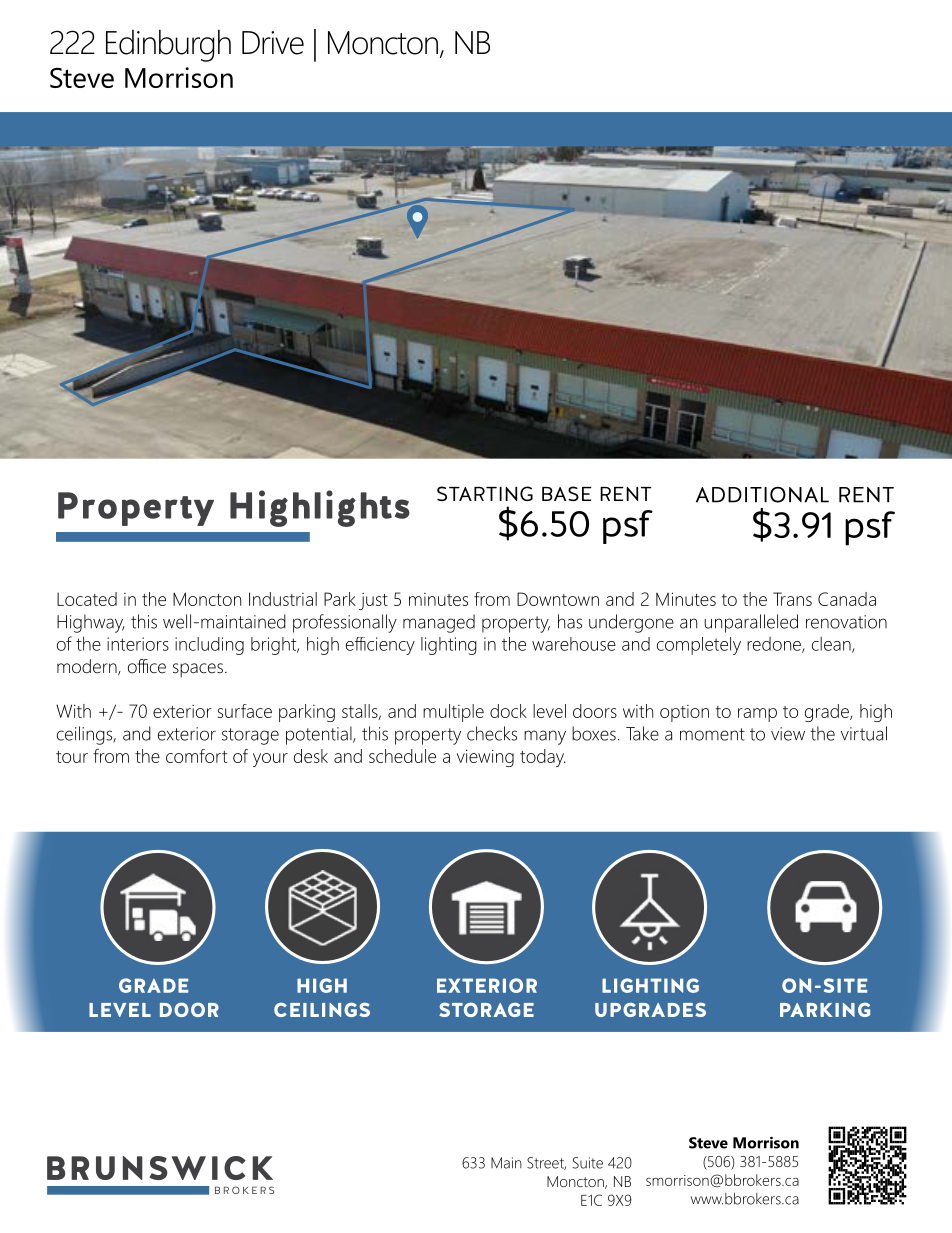  I want to click on Edinburgh, so click(168, 46).
